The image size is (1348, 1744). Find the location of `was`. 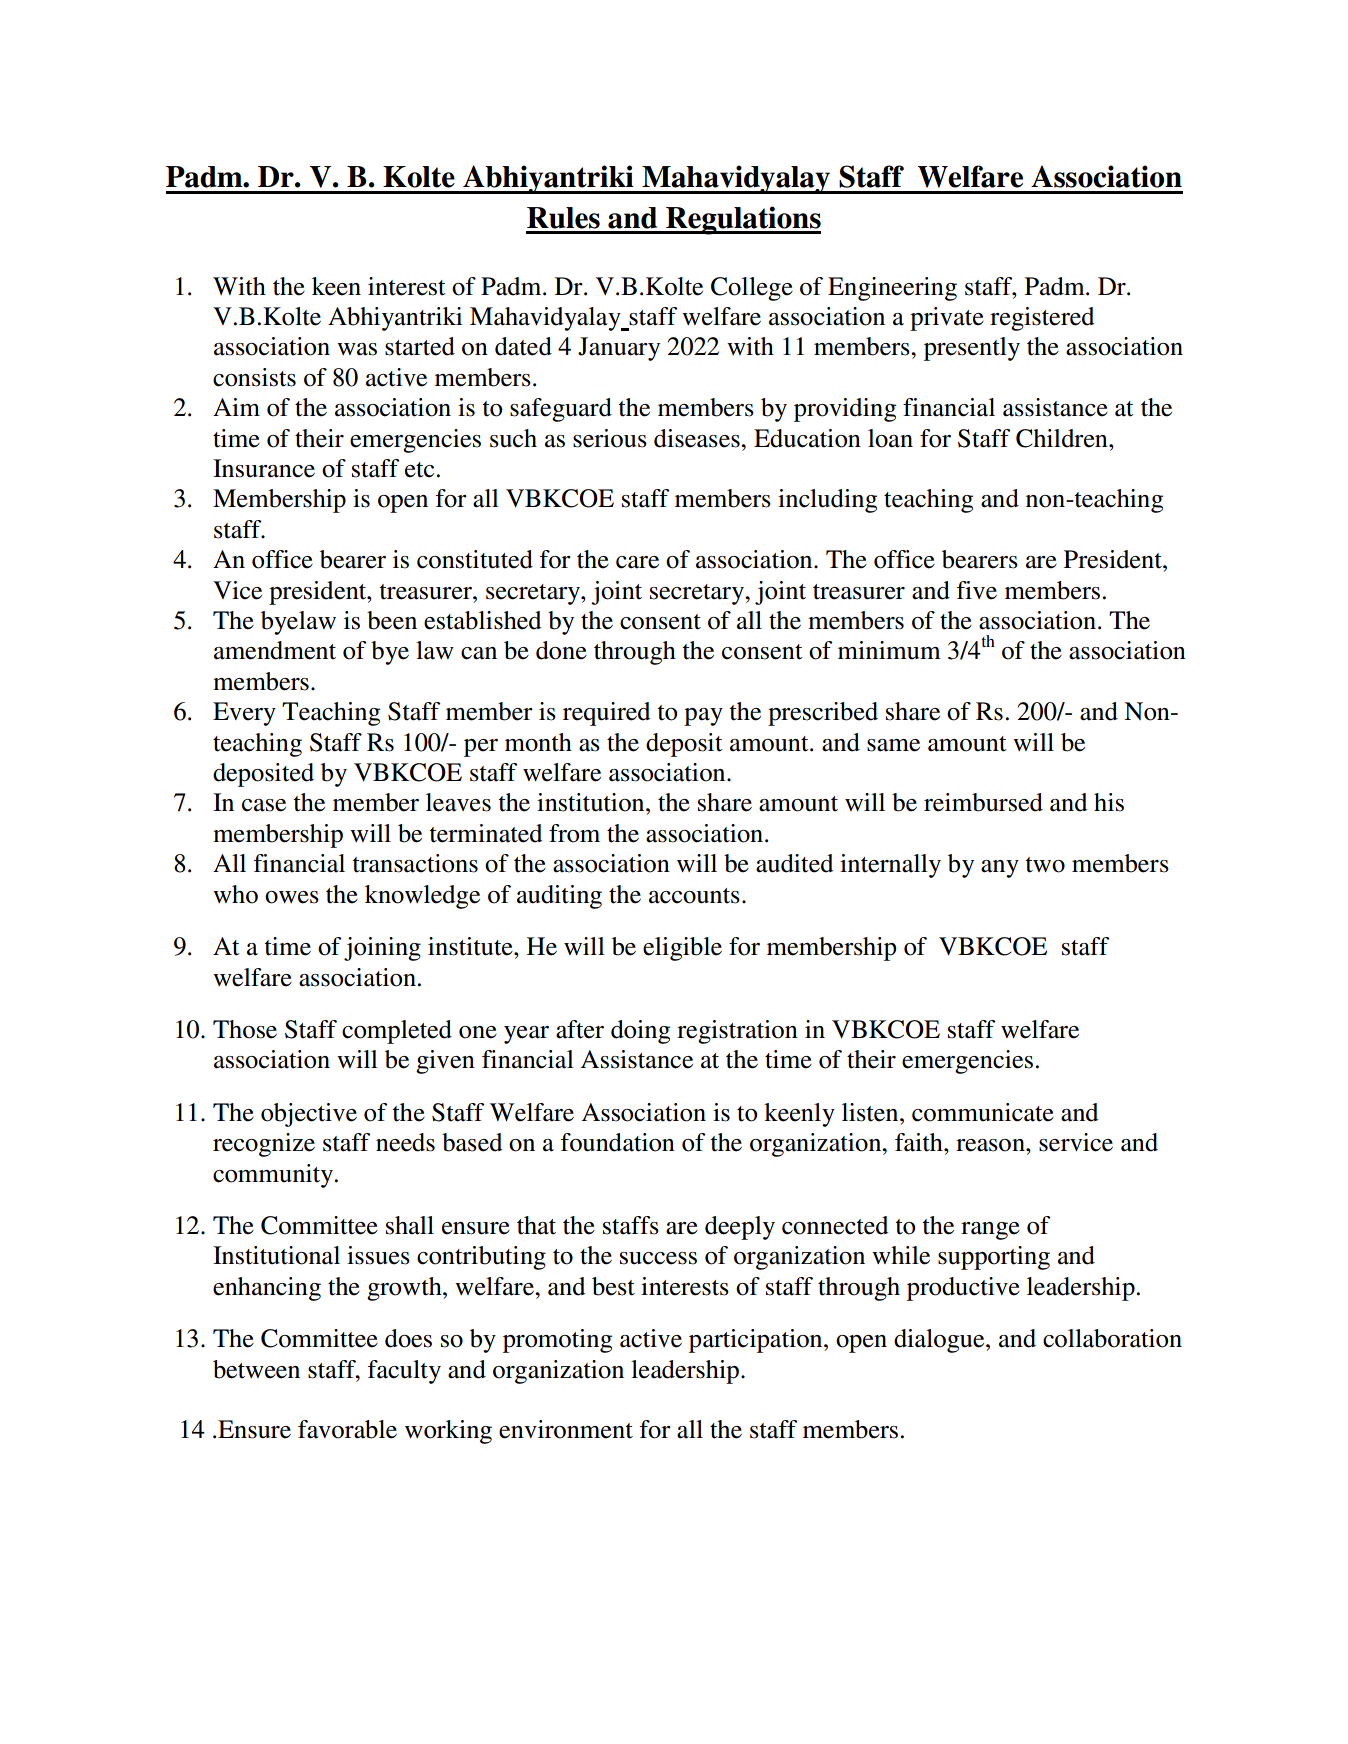

was is located at coordinates (357, 349).
